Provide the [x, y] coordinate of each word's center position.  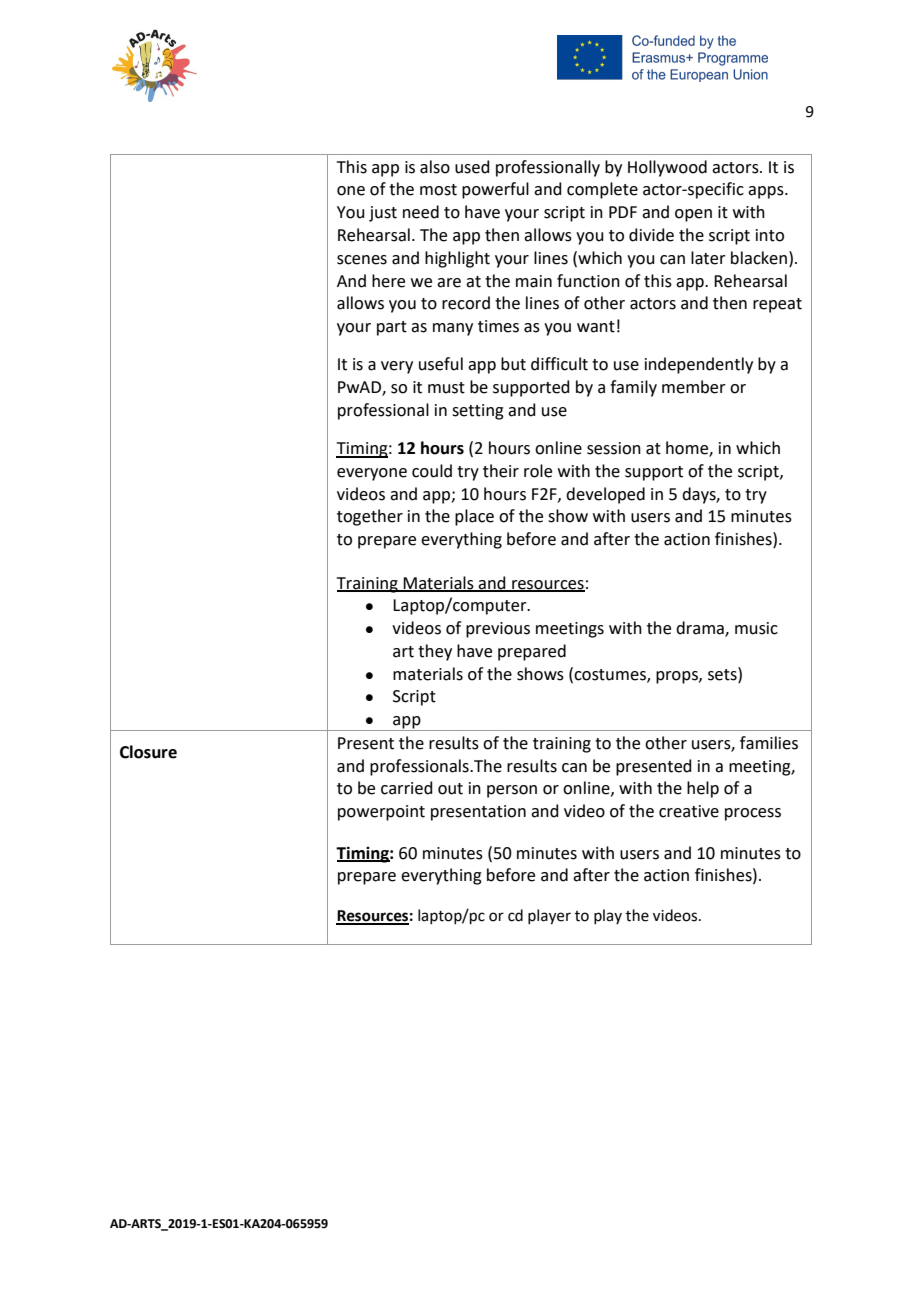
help [703, 789]
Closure [148, 752]
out [450, 789]
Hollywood [667, 168]
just [383, 214]
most [438, 190]
